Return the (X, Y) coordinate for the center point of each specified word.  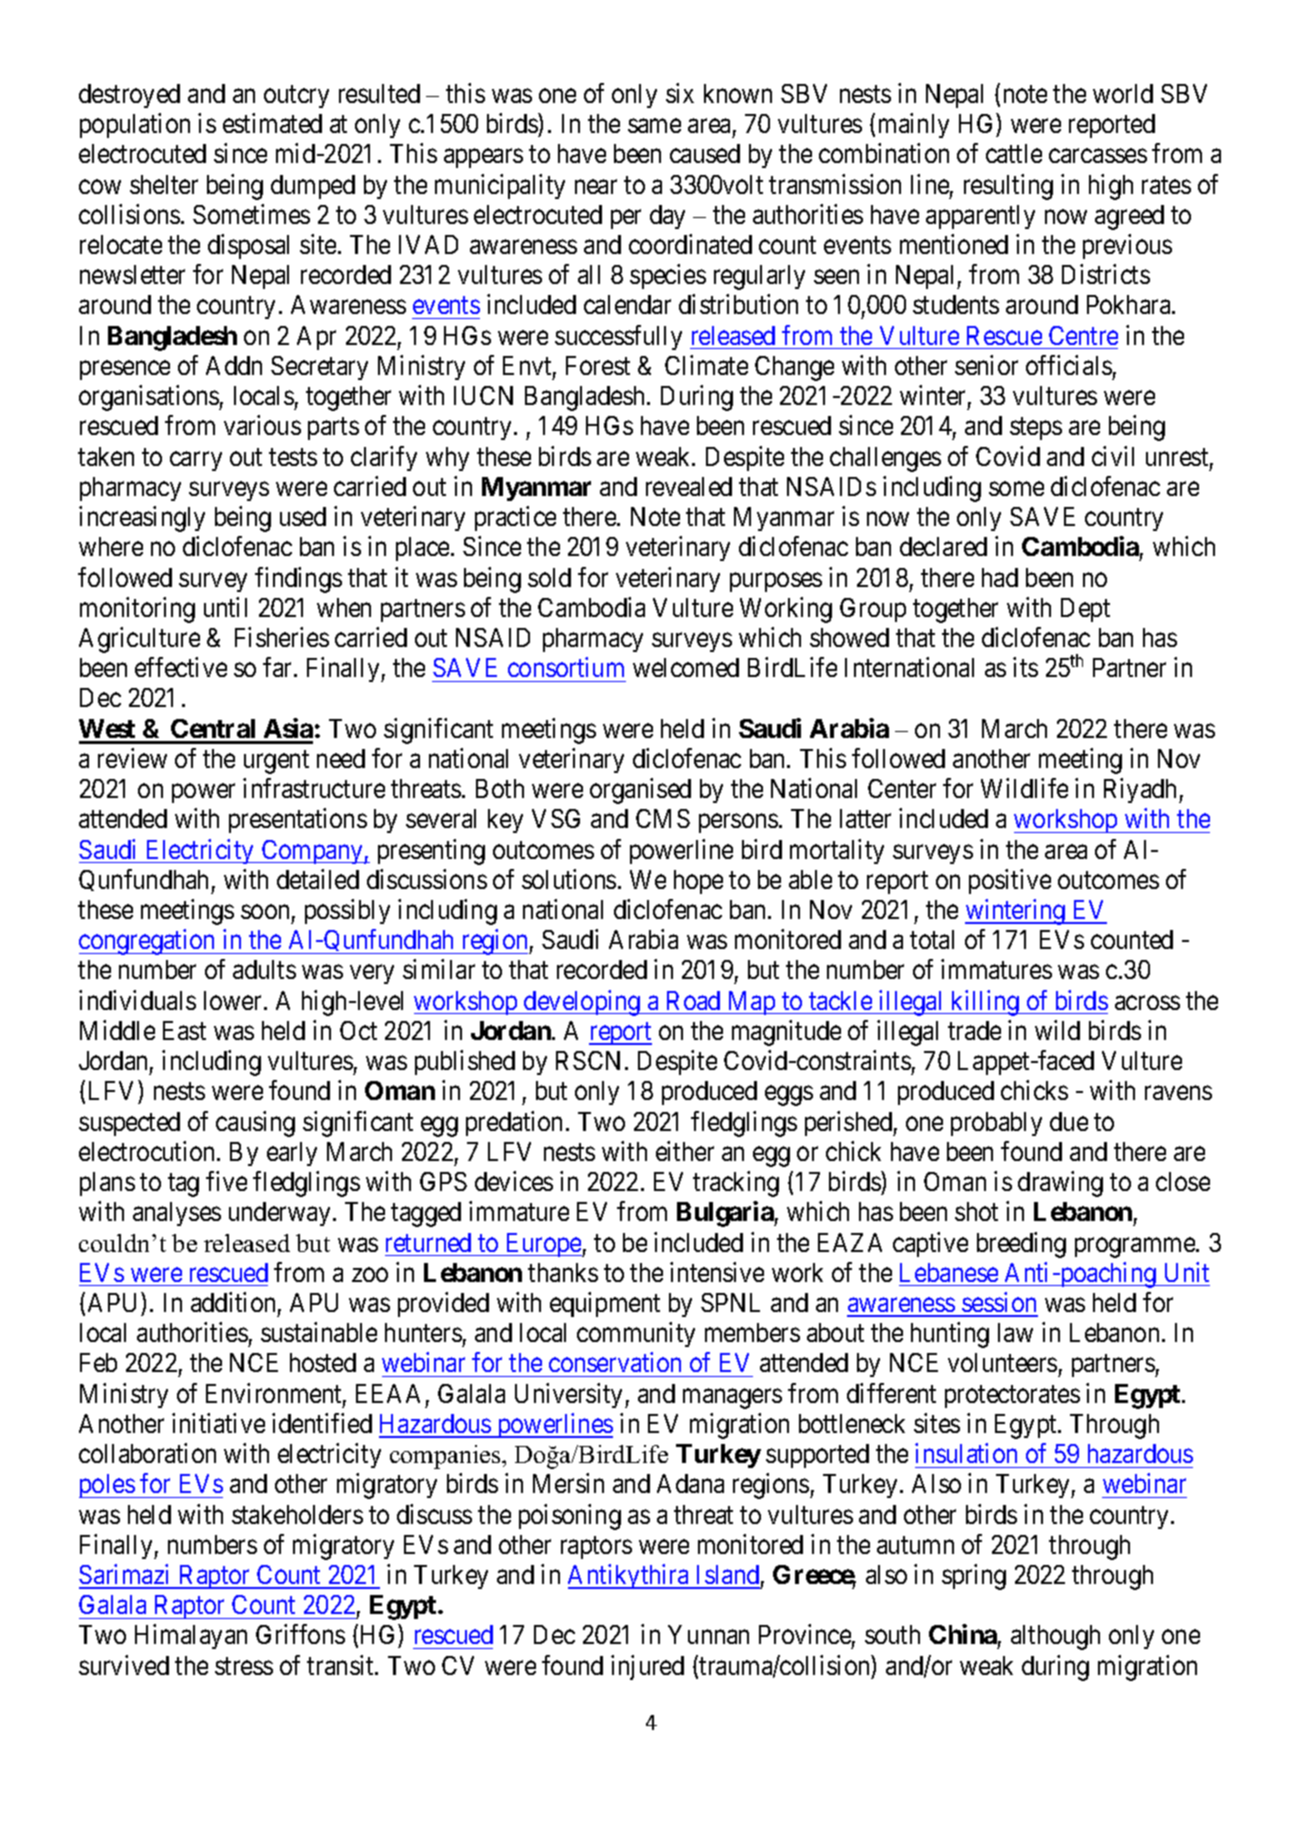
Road (693, 1000)
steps (1036, 429)
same (654, 126)
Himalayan (191, 1636)
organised (640, 791)
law (1015, 1332)
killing (985, 1003)
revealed (689, 486)
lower (234, 1000)
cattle (1014, 153)
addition (233, 1302)
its (1025, 667)
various (262, 425)
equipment (605, 1304)
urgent (276, 762)
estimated (272, 123)
